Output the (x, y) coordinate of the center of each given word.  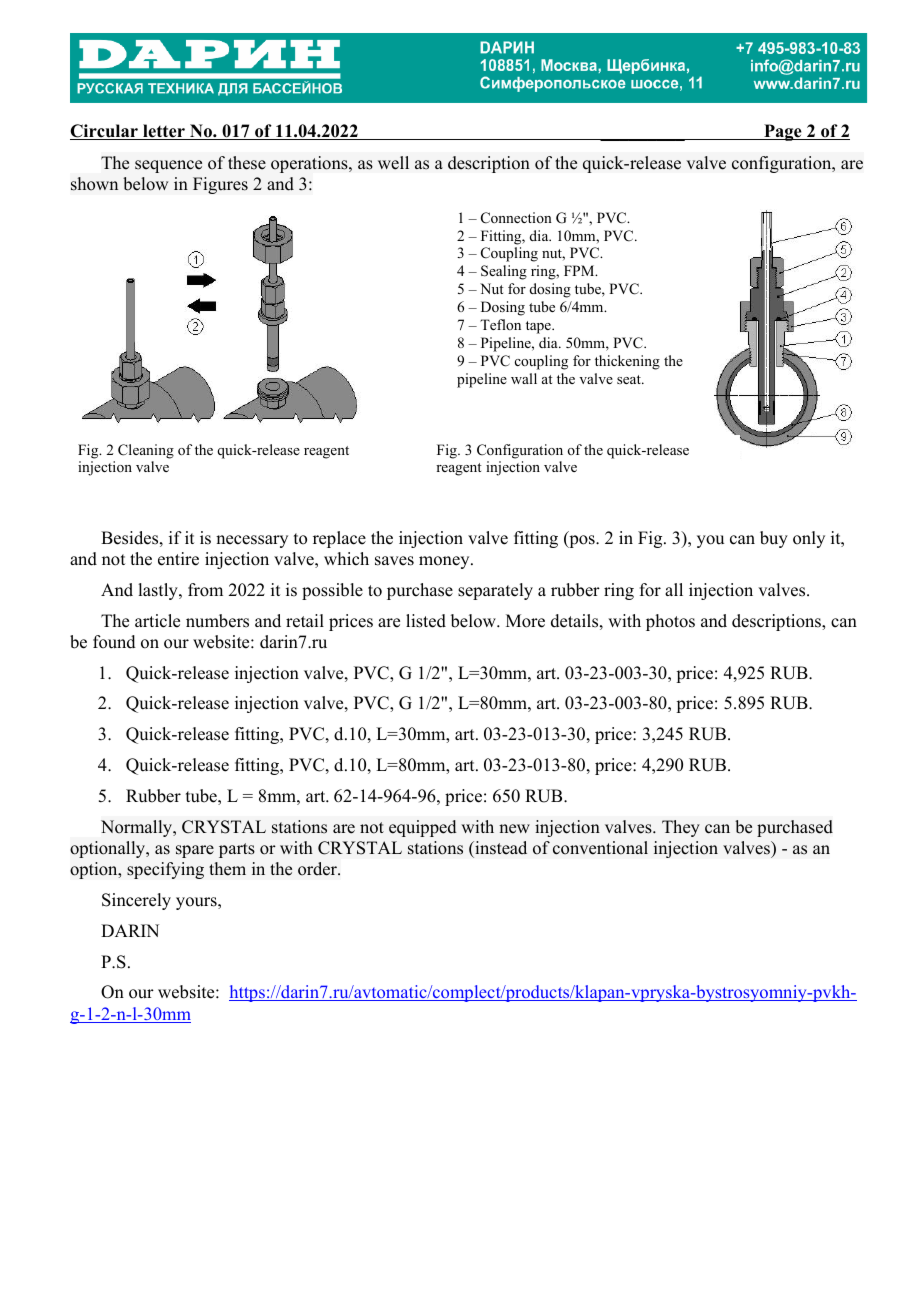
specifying (165, 870)
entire (178, 559)
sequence (168, 166)
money (445, 562)
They (681, 828)
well (393, 163)
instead (500, 848)
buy (774, 539)
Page (783, 132)
